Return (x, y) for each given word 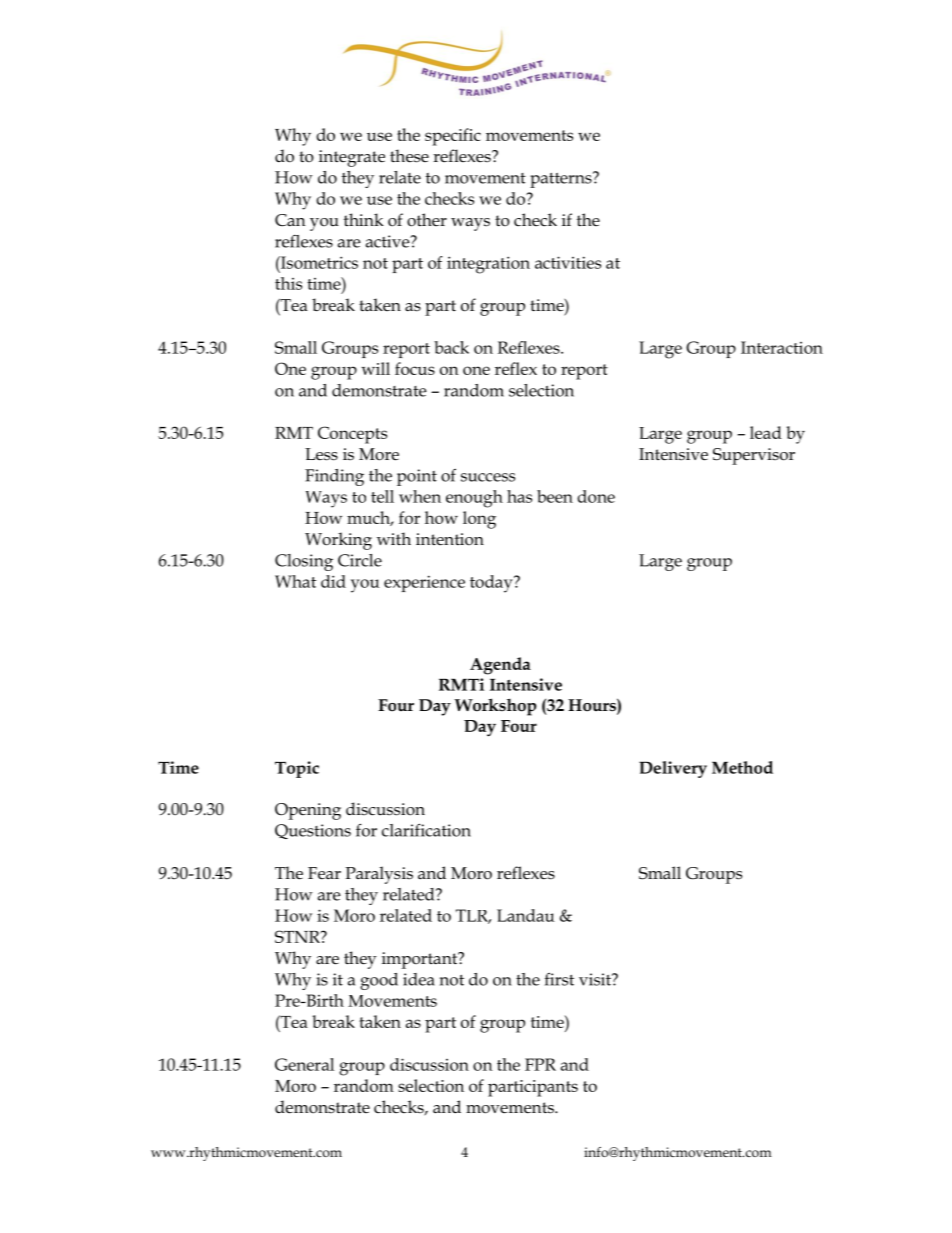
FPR (540, 1064)
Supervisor (754, 456)
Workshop (495, 707)
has (519, 496)
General (304, 1064)
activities (568, 262)
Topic (297, 769)
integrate (352, 158)
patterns (562, 180)
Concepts (352, 435)
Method (742, 767)
